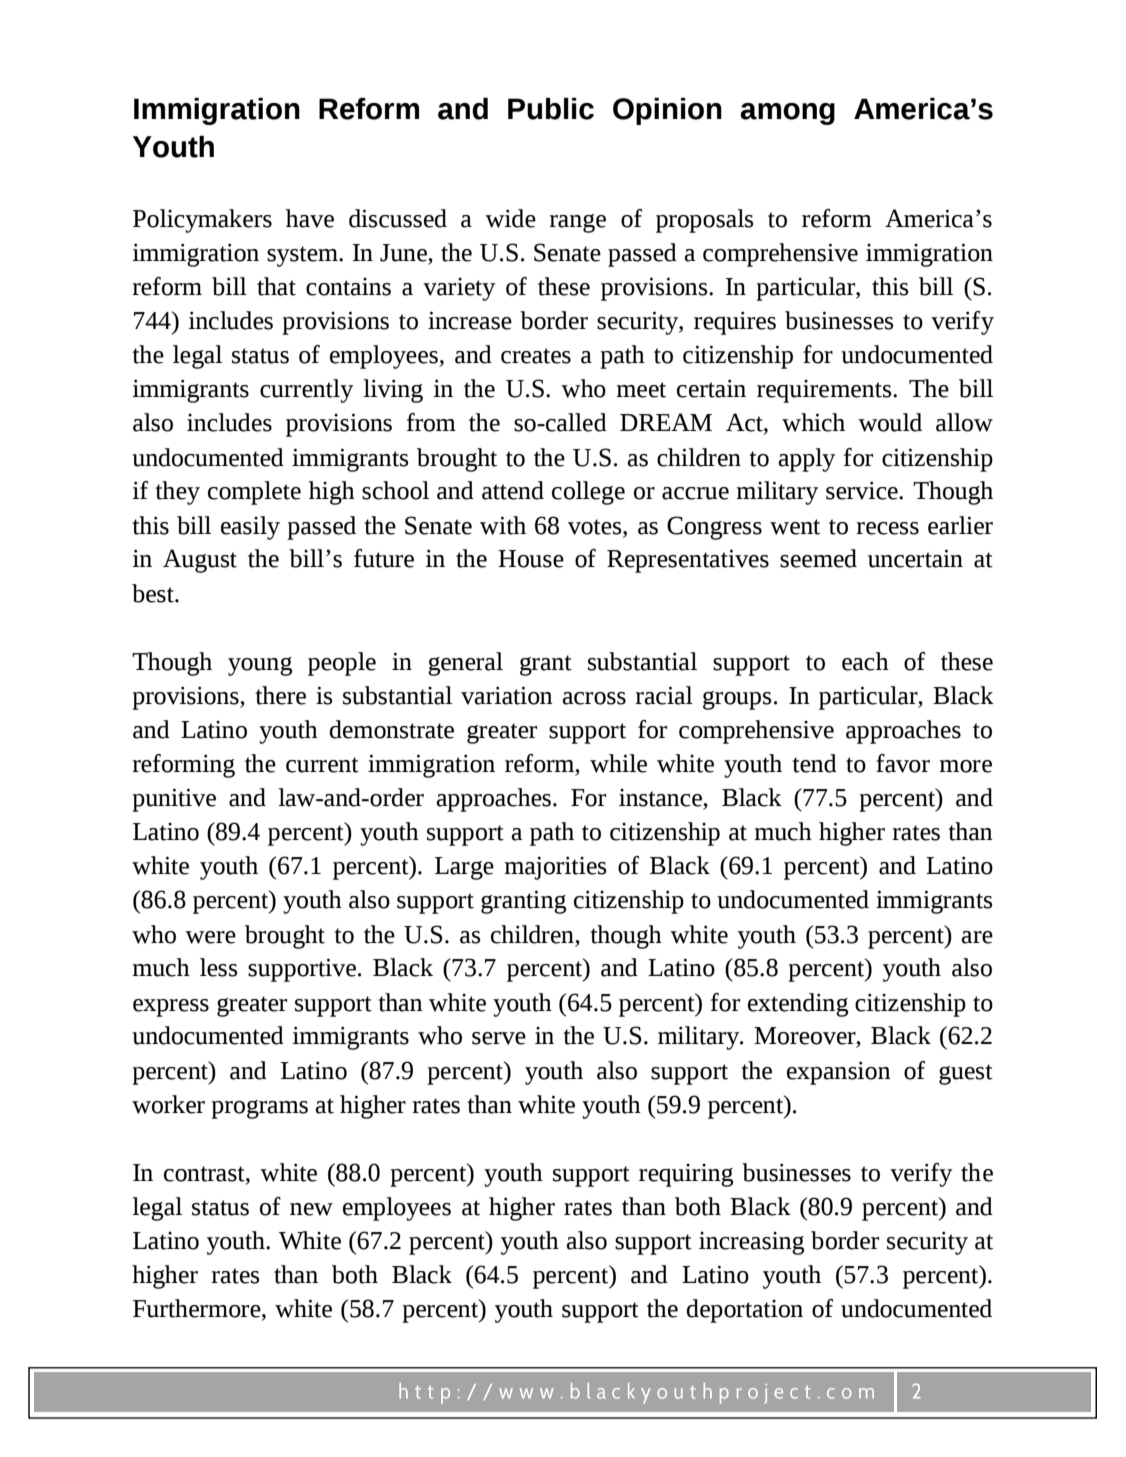 The image size is (1126, 1457). Describe the element at coordinates (311, 1209) in the document. I see `new` at that location.
